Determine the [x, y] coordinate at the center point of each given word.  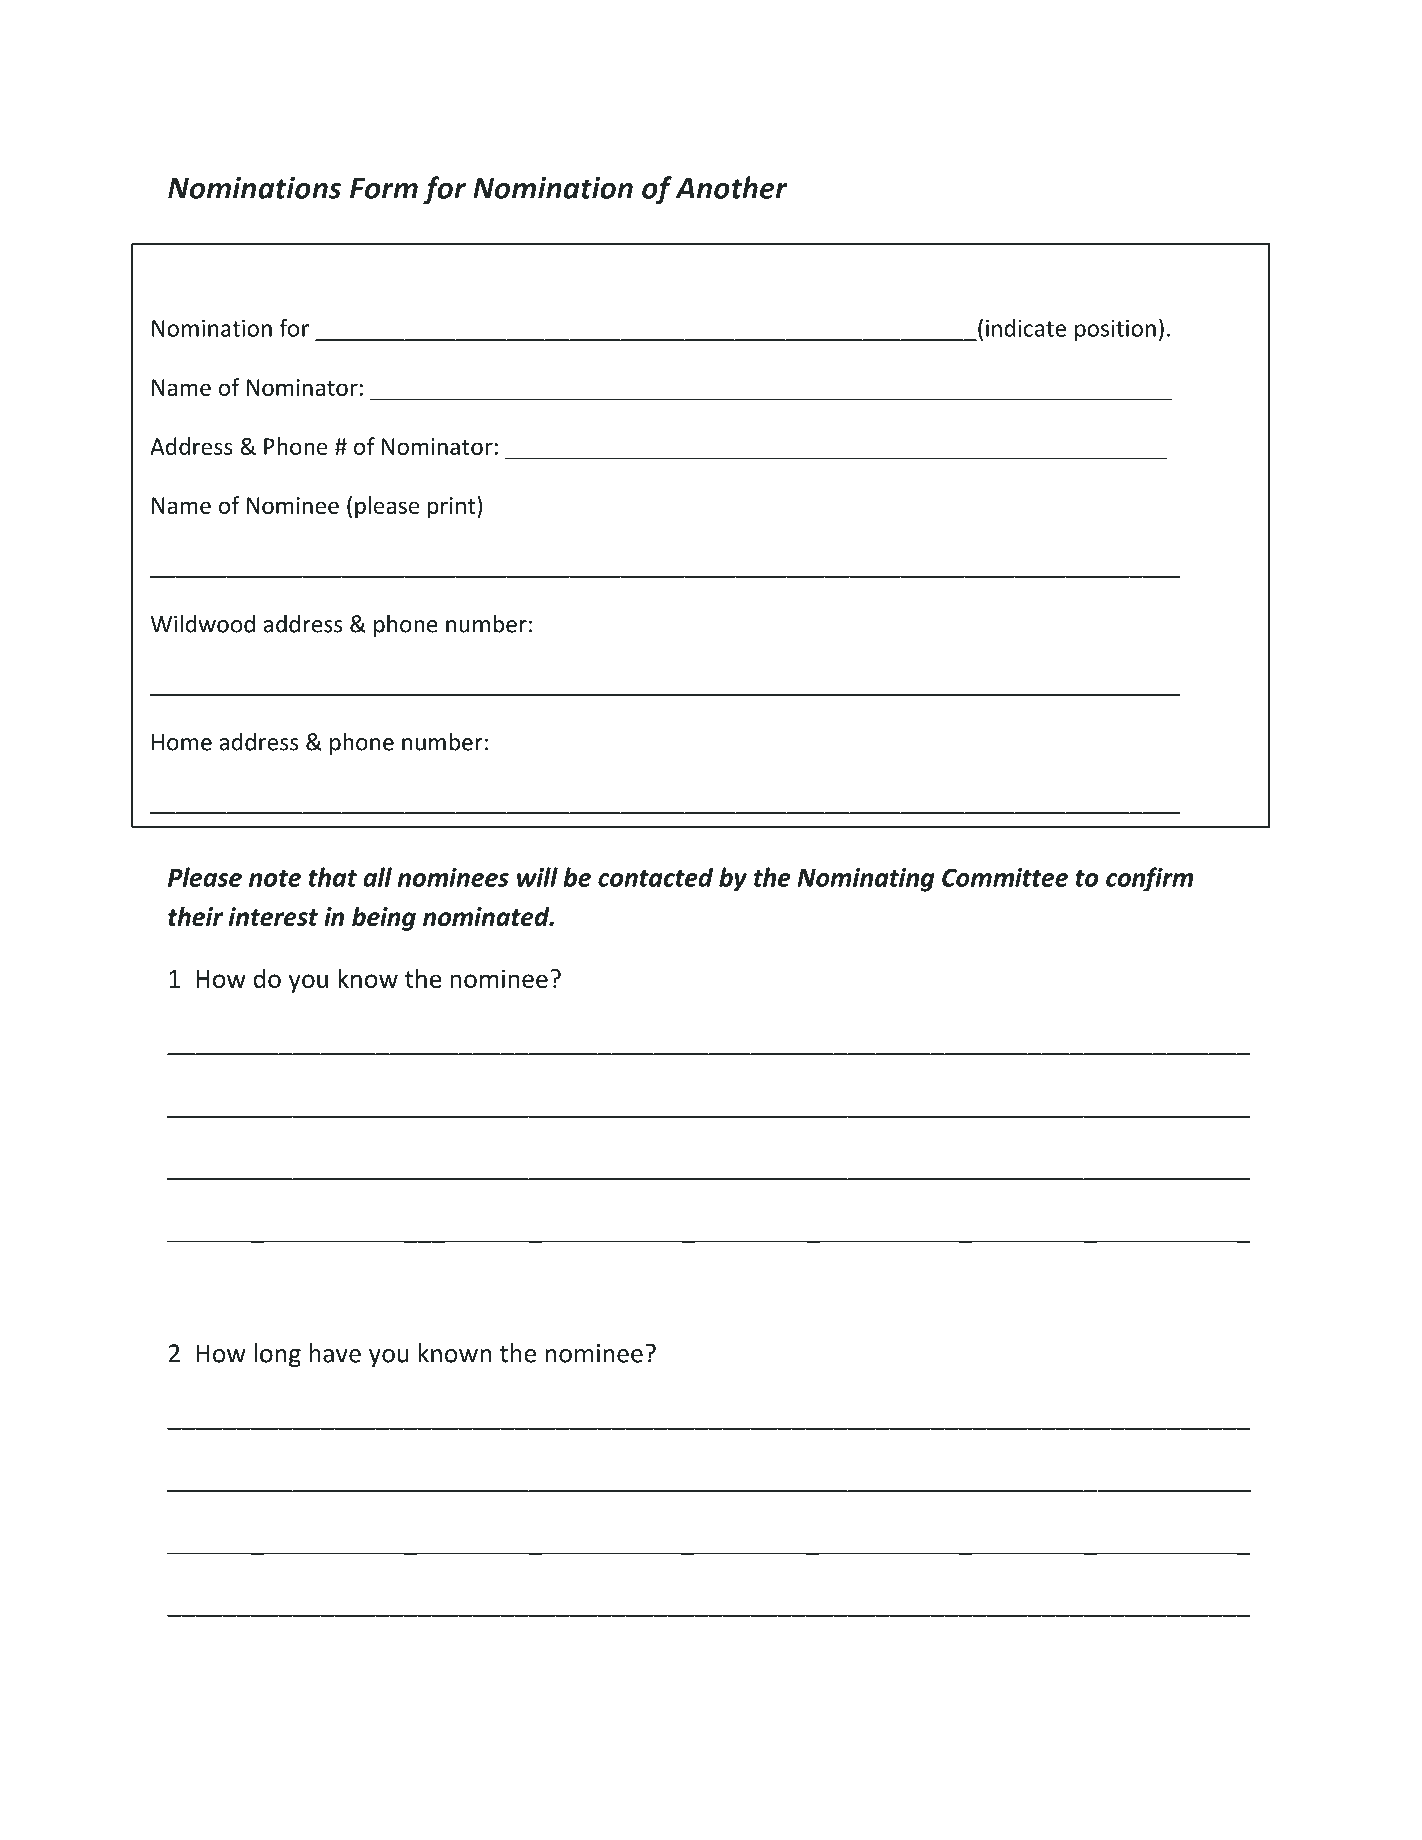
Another [731, 187]
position [1115, 330]
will [537, 877]
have [335, 1353]
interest [273, 916]
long [277, 1355]
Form [384, 188]
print [453, 507]
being [384, 919]
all [377, 877]
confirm [1149, 879]
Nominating [866, 880]
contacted [655, 877]
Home [182, 742]
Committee [1005, 877]
